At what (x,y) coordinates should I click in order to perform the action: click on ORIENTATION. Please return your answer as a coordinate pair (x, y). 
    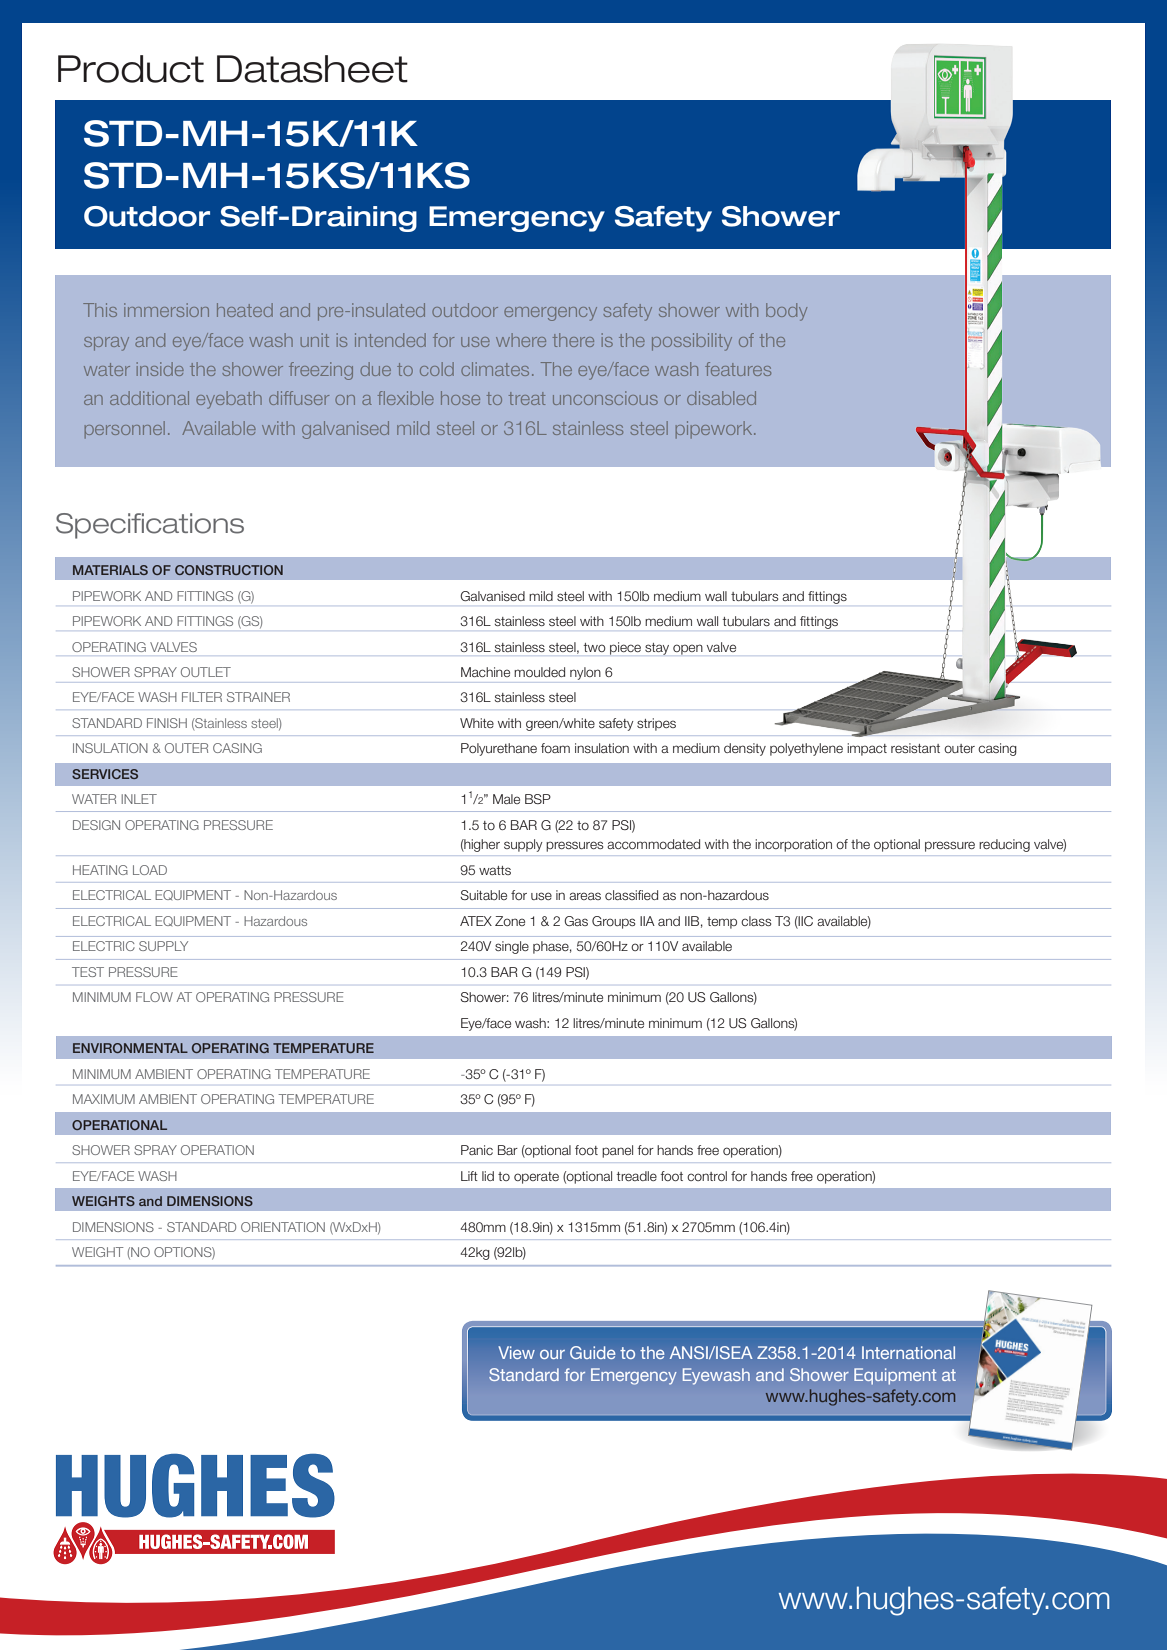
    Looking at the image, I should click on (283, 1227).
